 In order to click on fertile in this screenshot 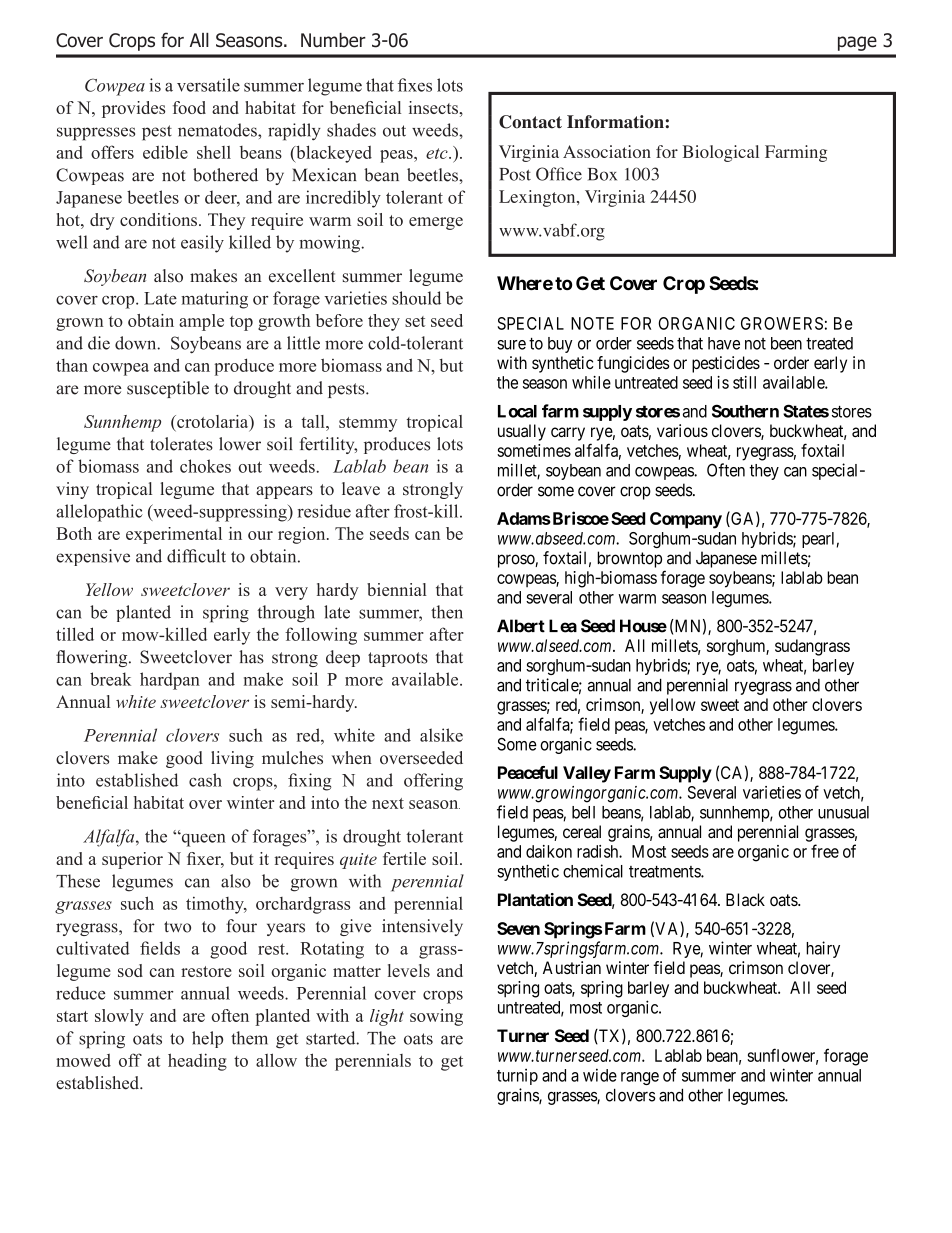, I will do `click(404, 858)`.
